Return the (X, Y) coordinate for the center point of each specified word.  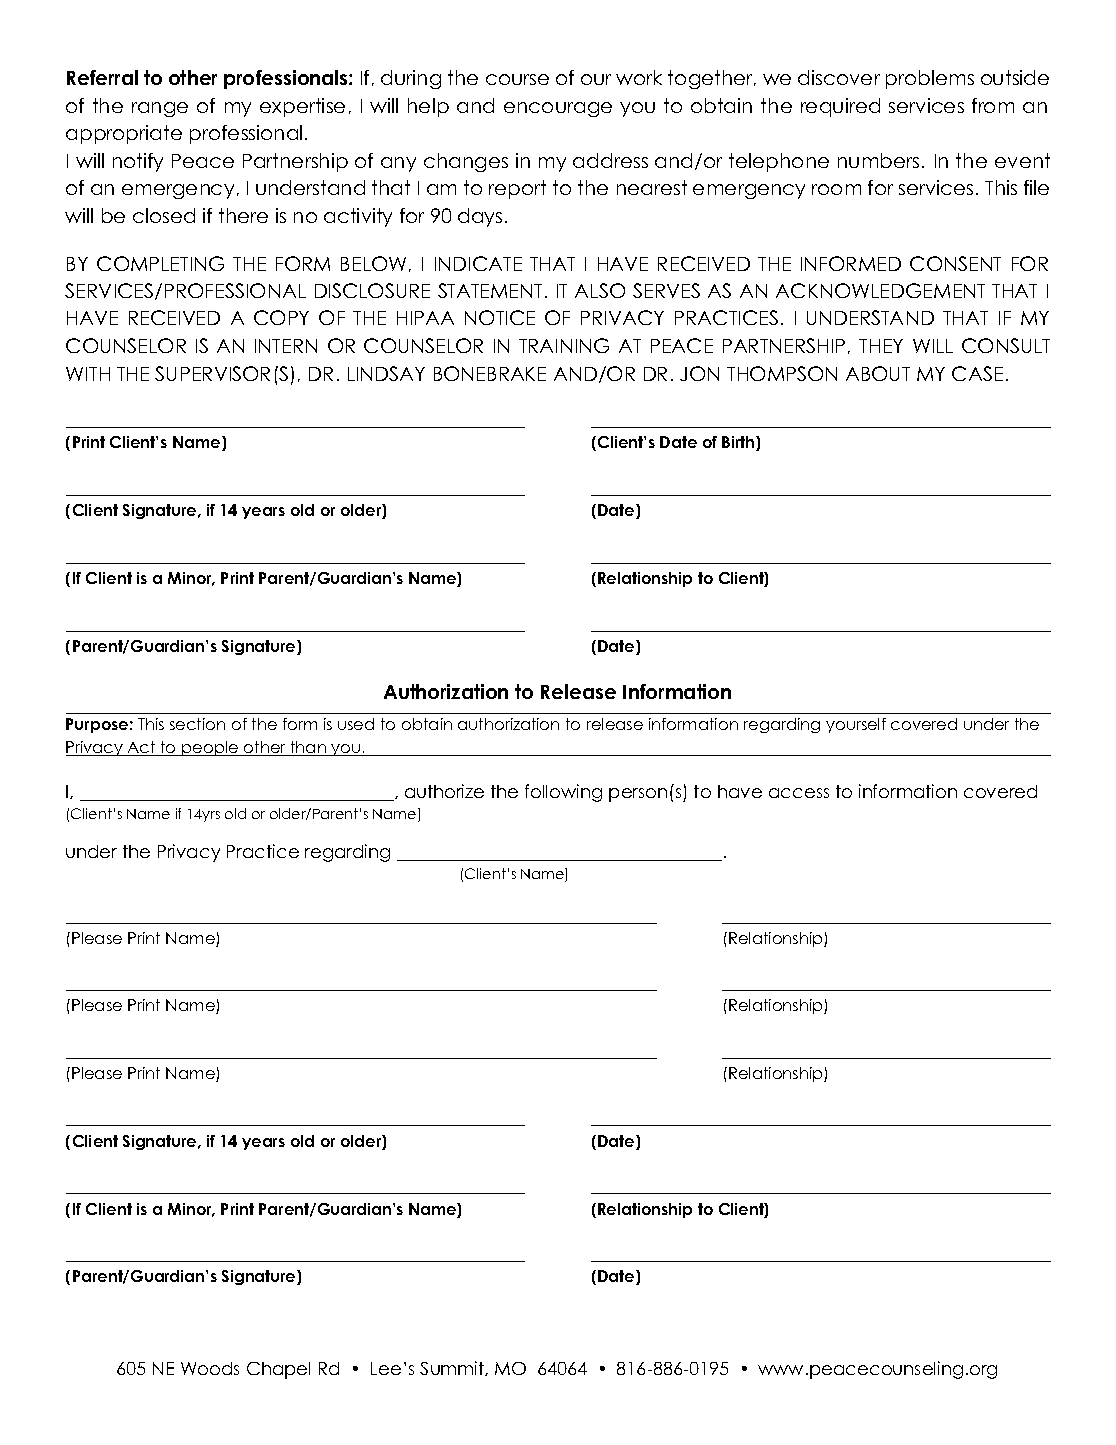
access (799, 793)
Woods (210, 1368)
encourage (558, 109)
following (563, 793)
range (160, 109)
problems (930, 79)
